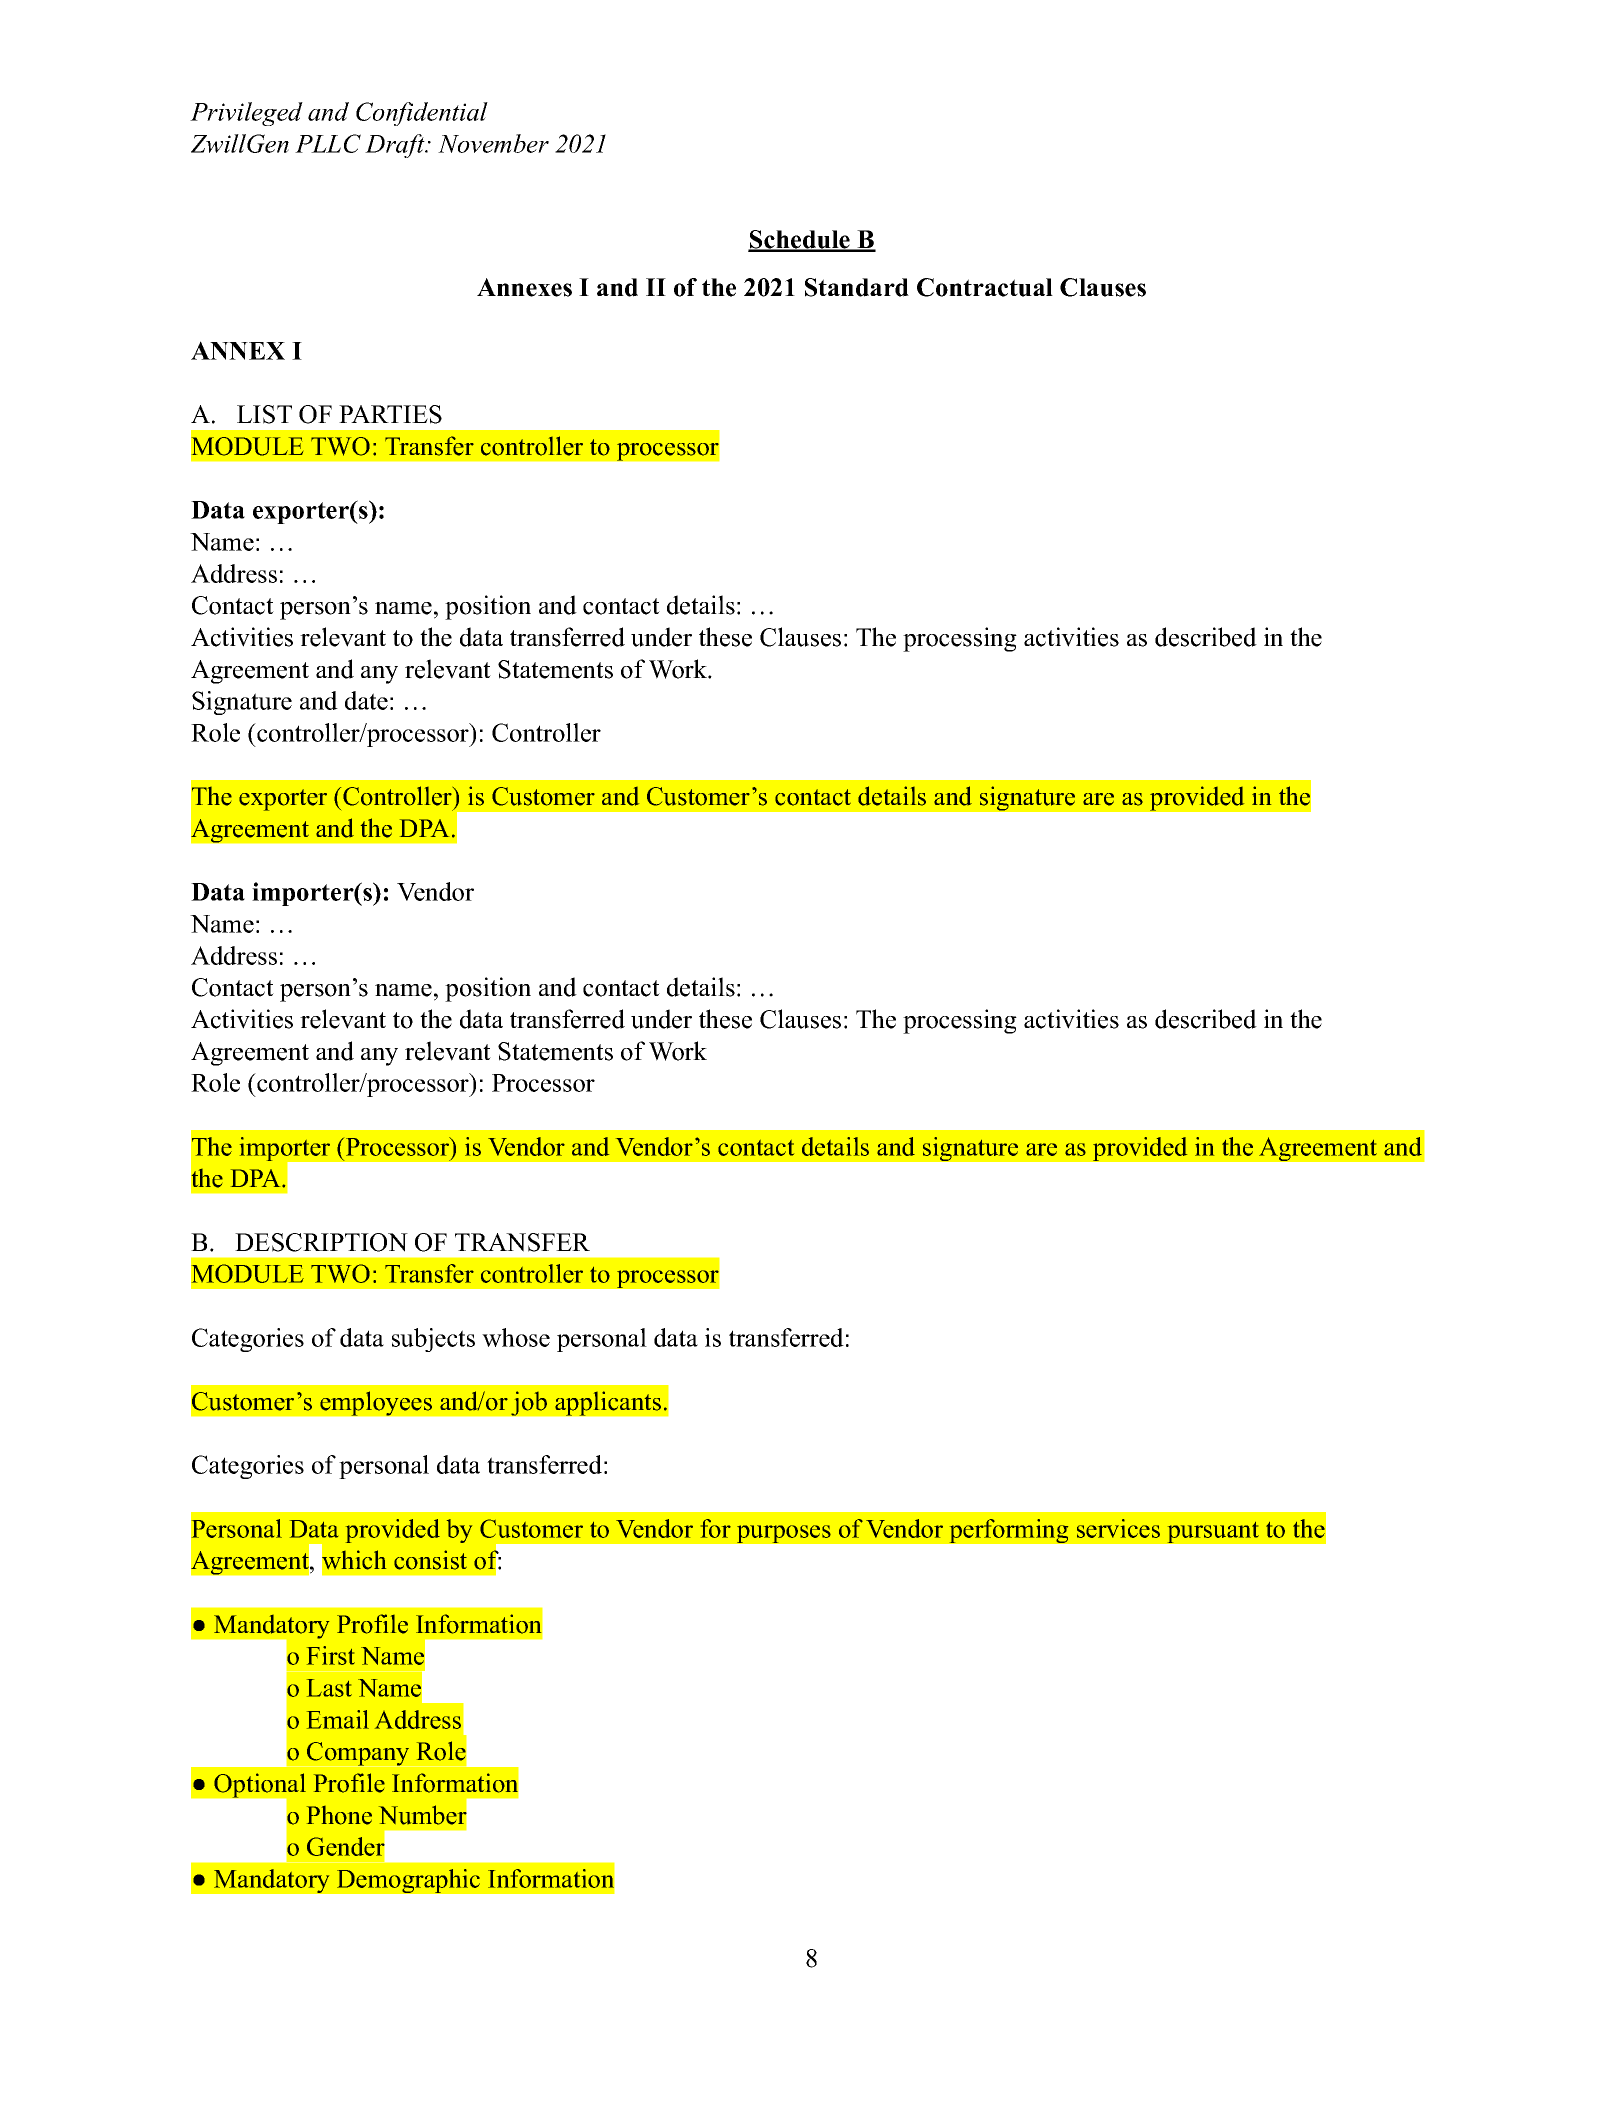  I want to click on Draft, so click(396, 146).
